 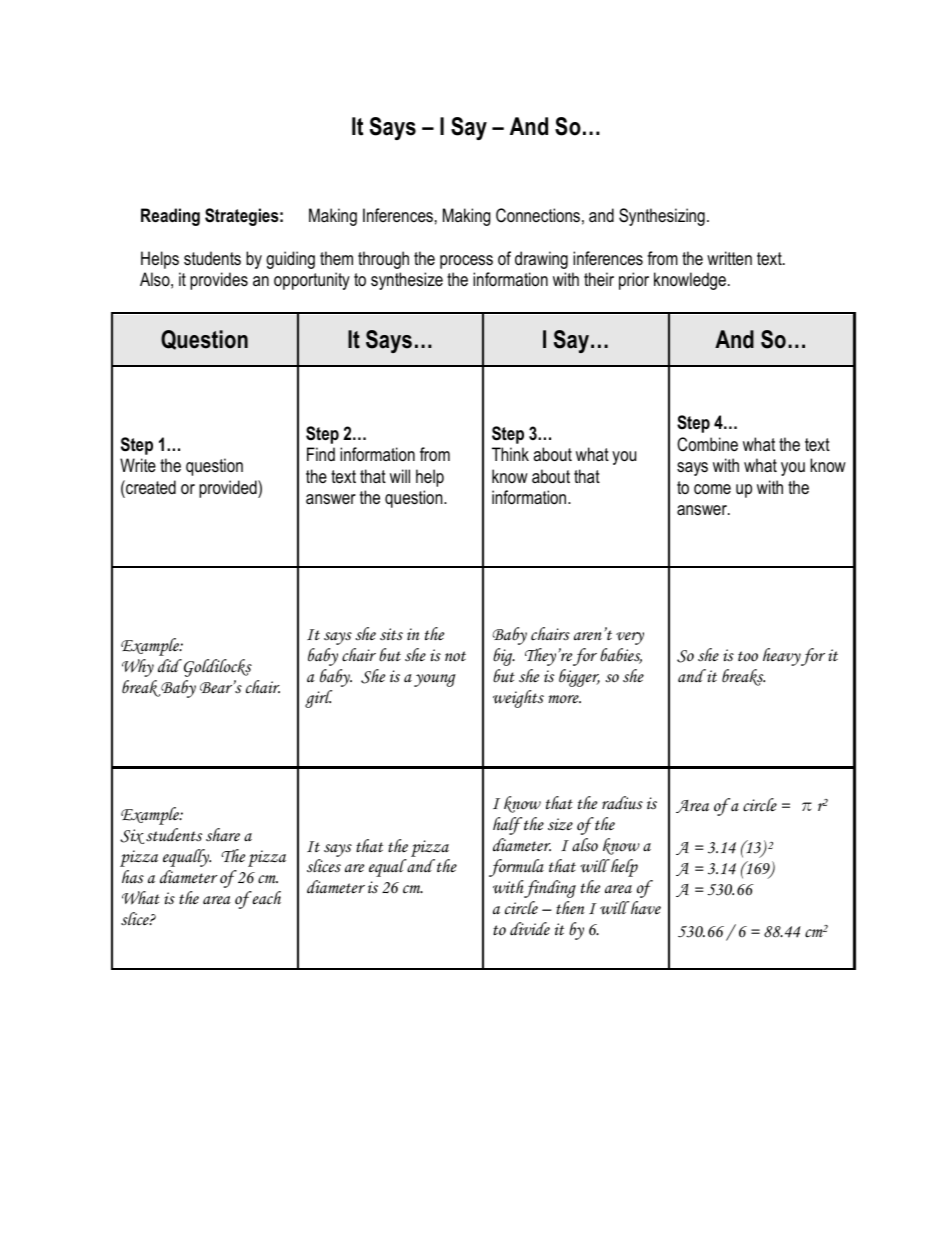 I want to click on Reading, so click(x=170, y=217).
